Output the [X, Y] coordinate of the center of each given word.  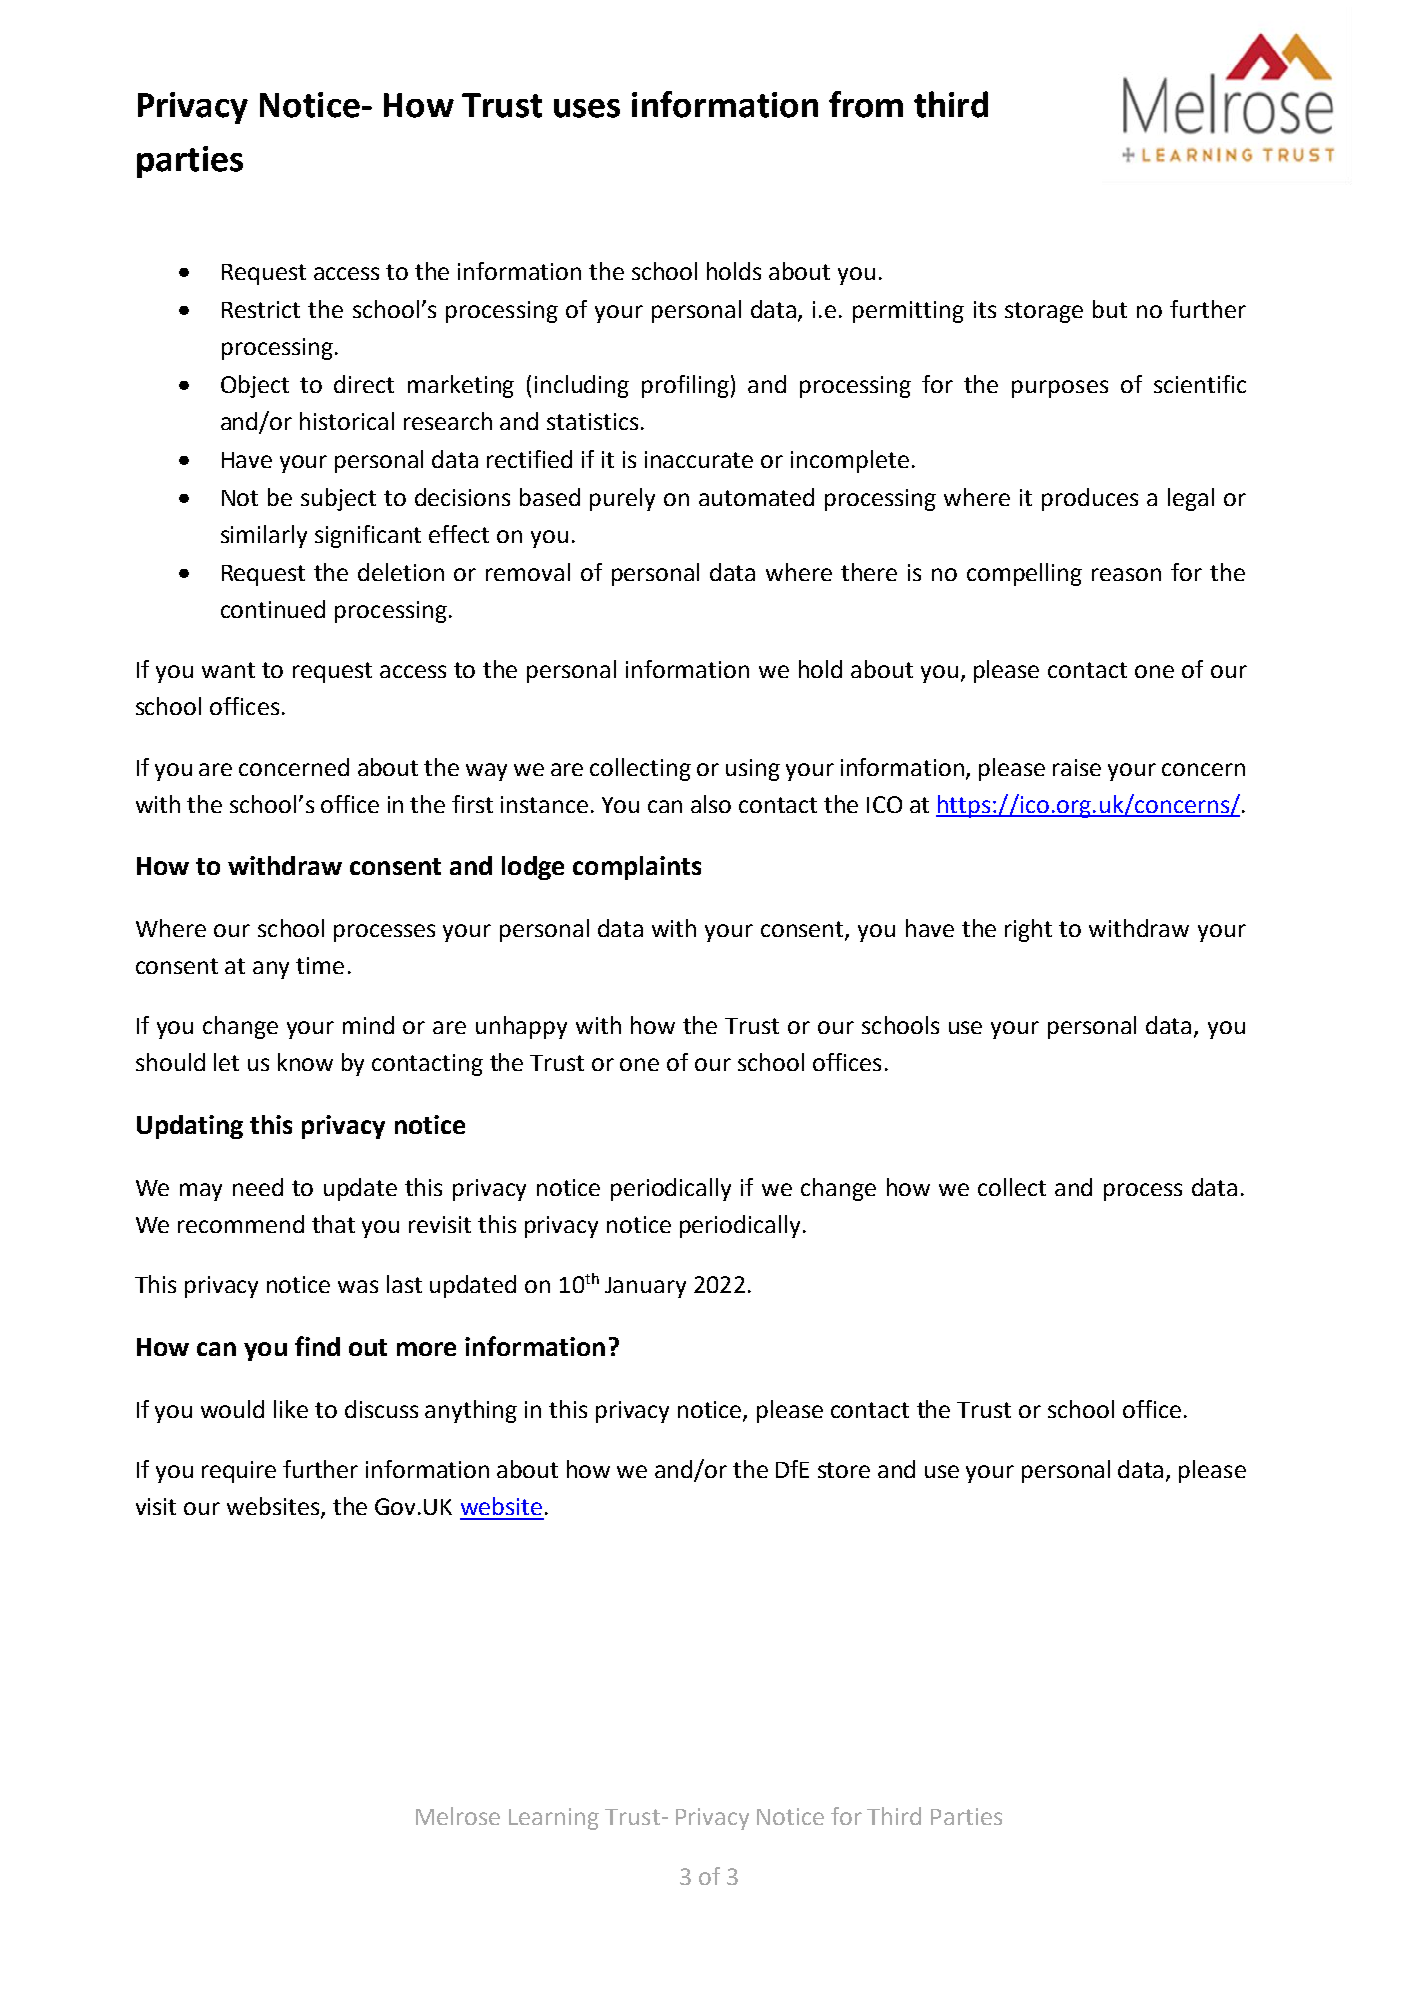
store [844, 1470]
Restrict [261, 309]
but [1110, 309]
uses [587, 108]
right [1028, 930]
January [645, 1287]
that [333, 1224]
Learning [554, 1819]
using [753, 770]
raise [1077, 767]
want [228, 670]
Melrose [458, 1816]
